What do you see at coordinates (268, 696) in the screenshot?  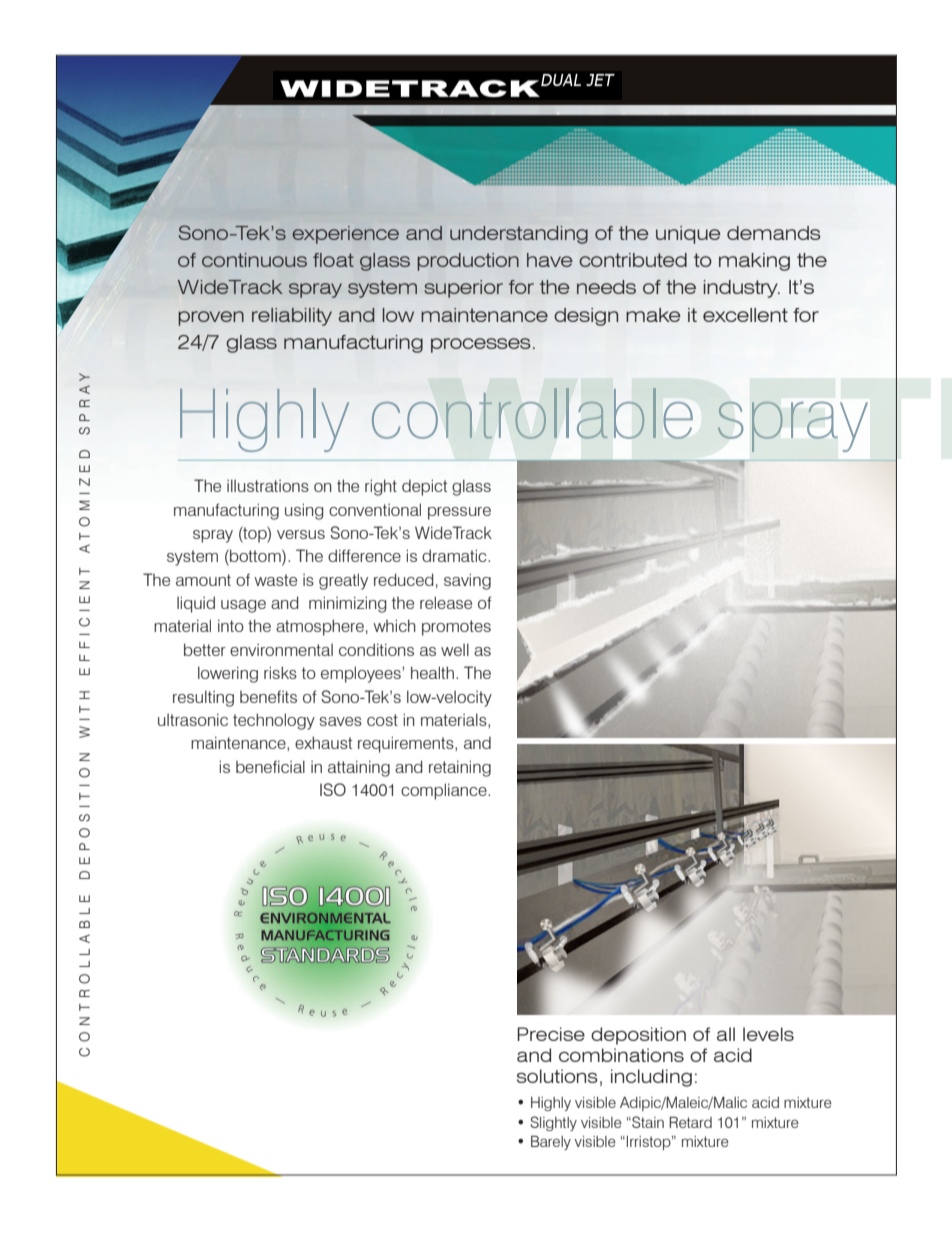 I see `benefits` at bounding box center [268, 696].
